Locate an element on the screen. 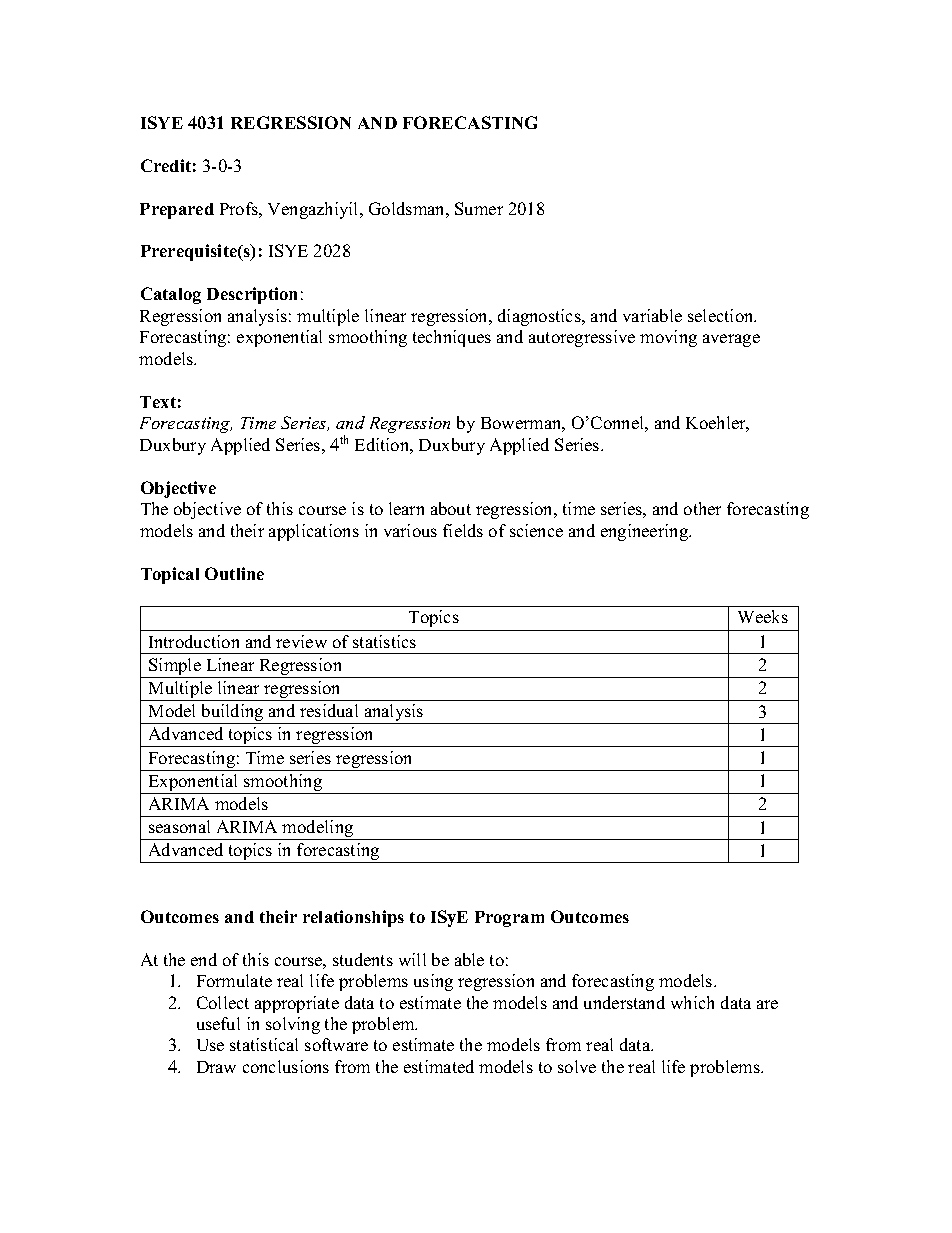  applications is located at coordinates (314, 532).
